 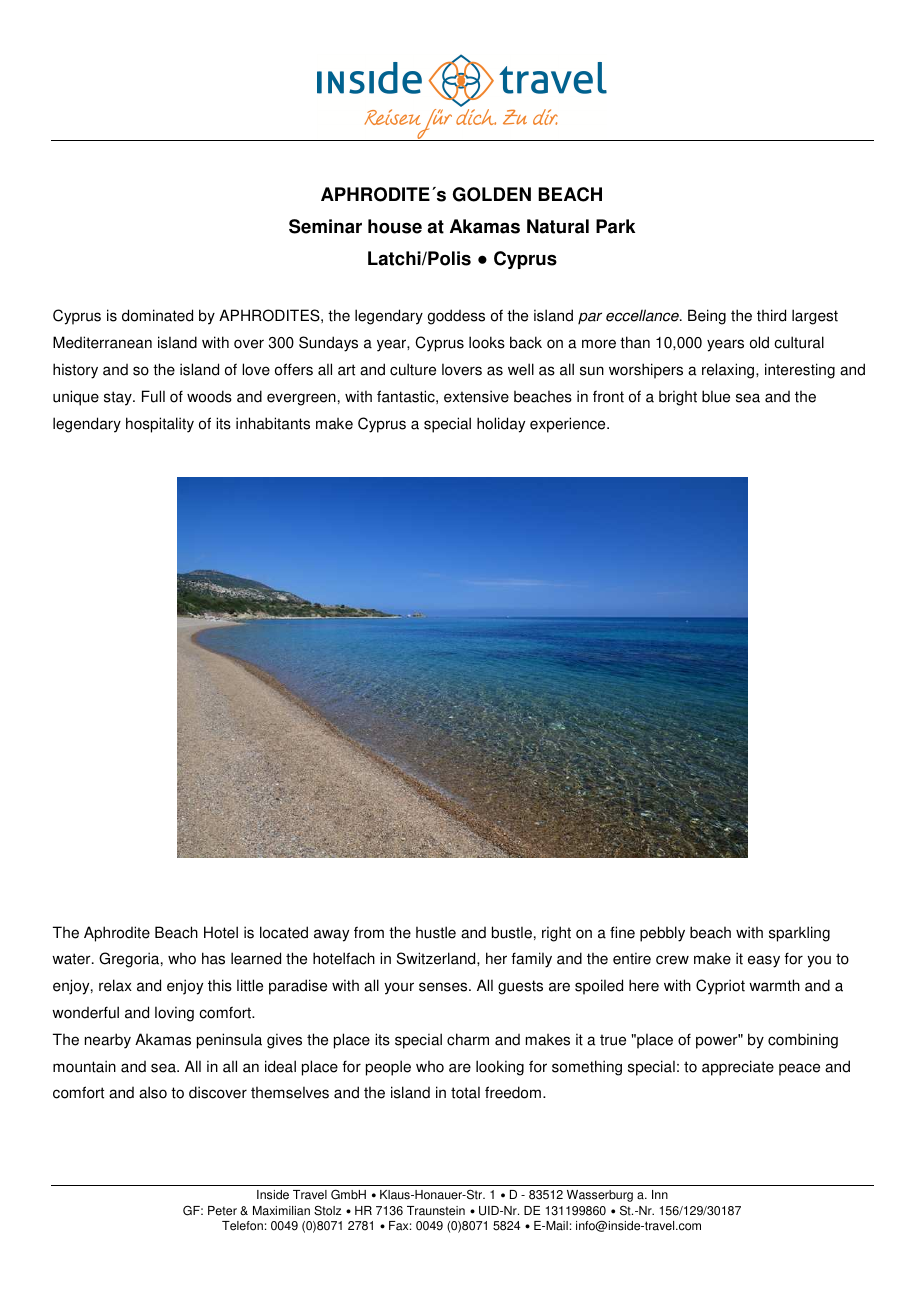 What do you see at coordinates (157, 315) in the image?
I see `dominated` at bounding box center [157, 315].
